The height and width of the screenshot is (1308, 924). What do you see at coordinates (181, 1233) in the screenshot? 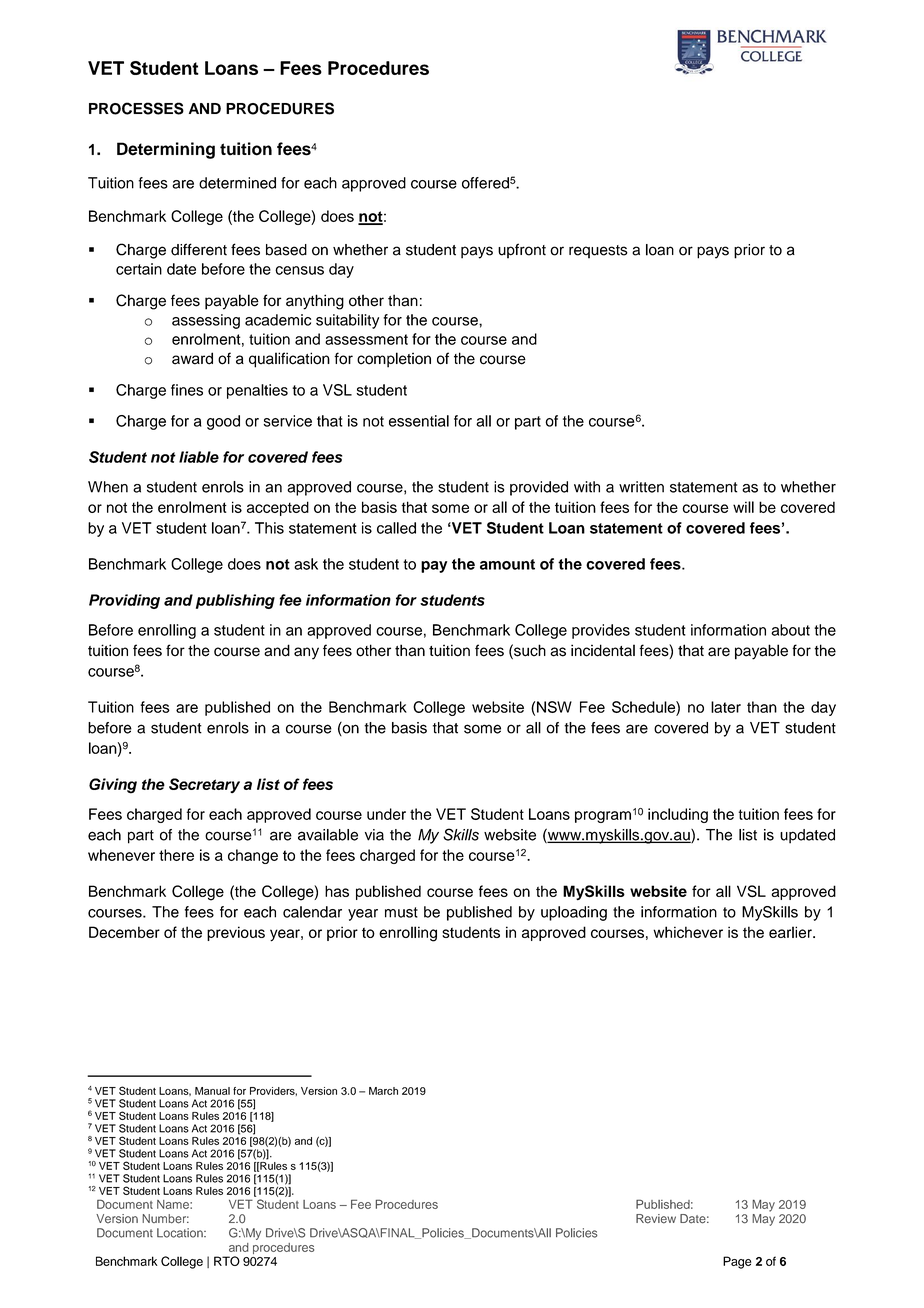
I see `Location` at bounding box center [181, 1233].
